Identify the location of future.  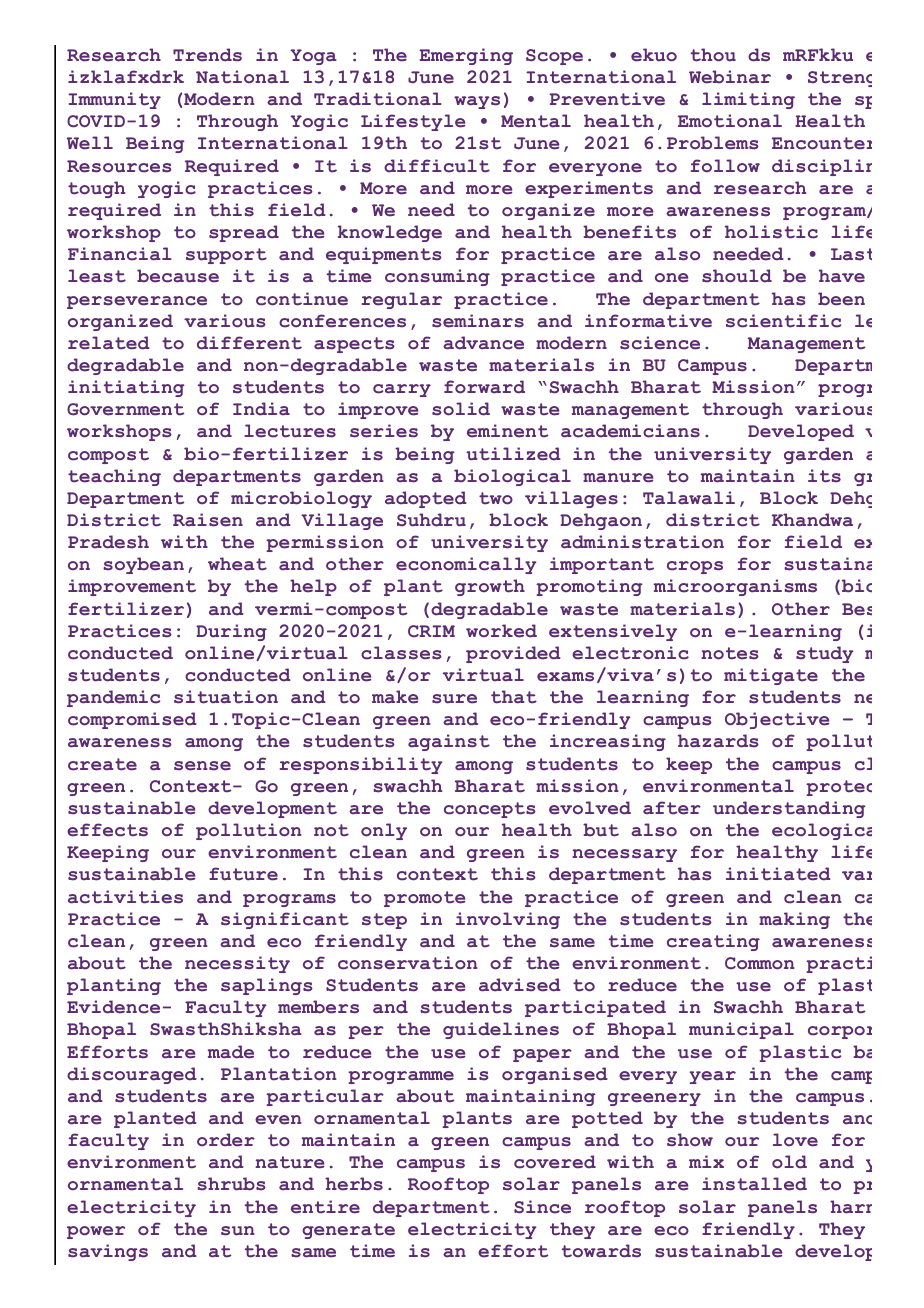
(243, 874).
